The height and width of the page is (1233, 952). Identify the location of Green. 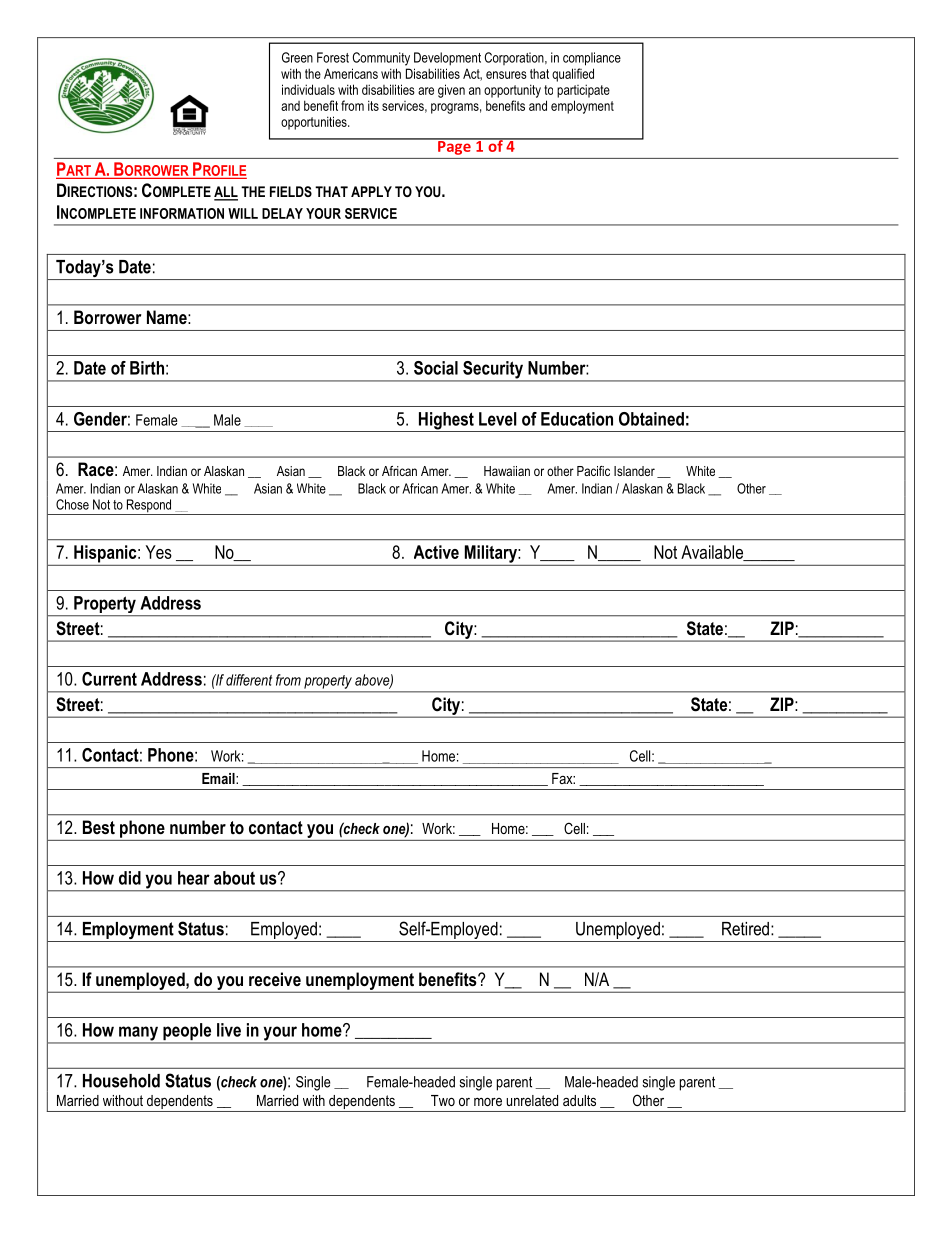
(297, 57).
